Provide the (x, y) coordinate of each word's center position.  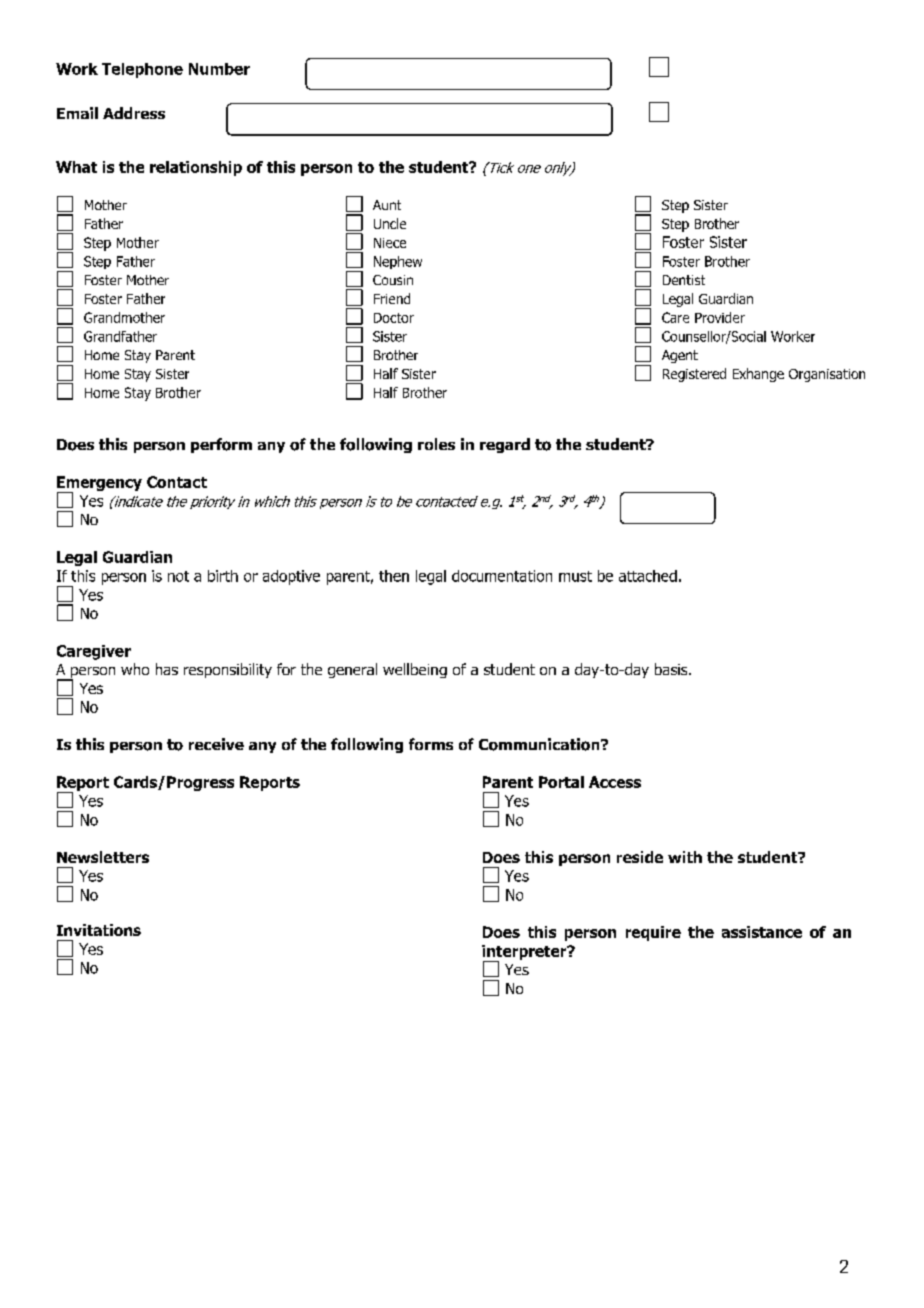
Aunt (387, 205)
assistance (762, 932)
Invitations (99, 930)
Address (134, 113)
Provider (720, 317)
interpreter (525, 953)
